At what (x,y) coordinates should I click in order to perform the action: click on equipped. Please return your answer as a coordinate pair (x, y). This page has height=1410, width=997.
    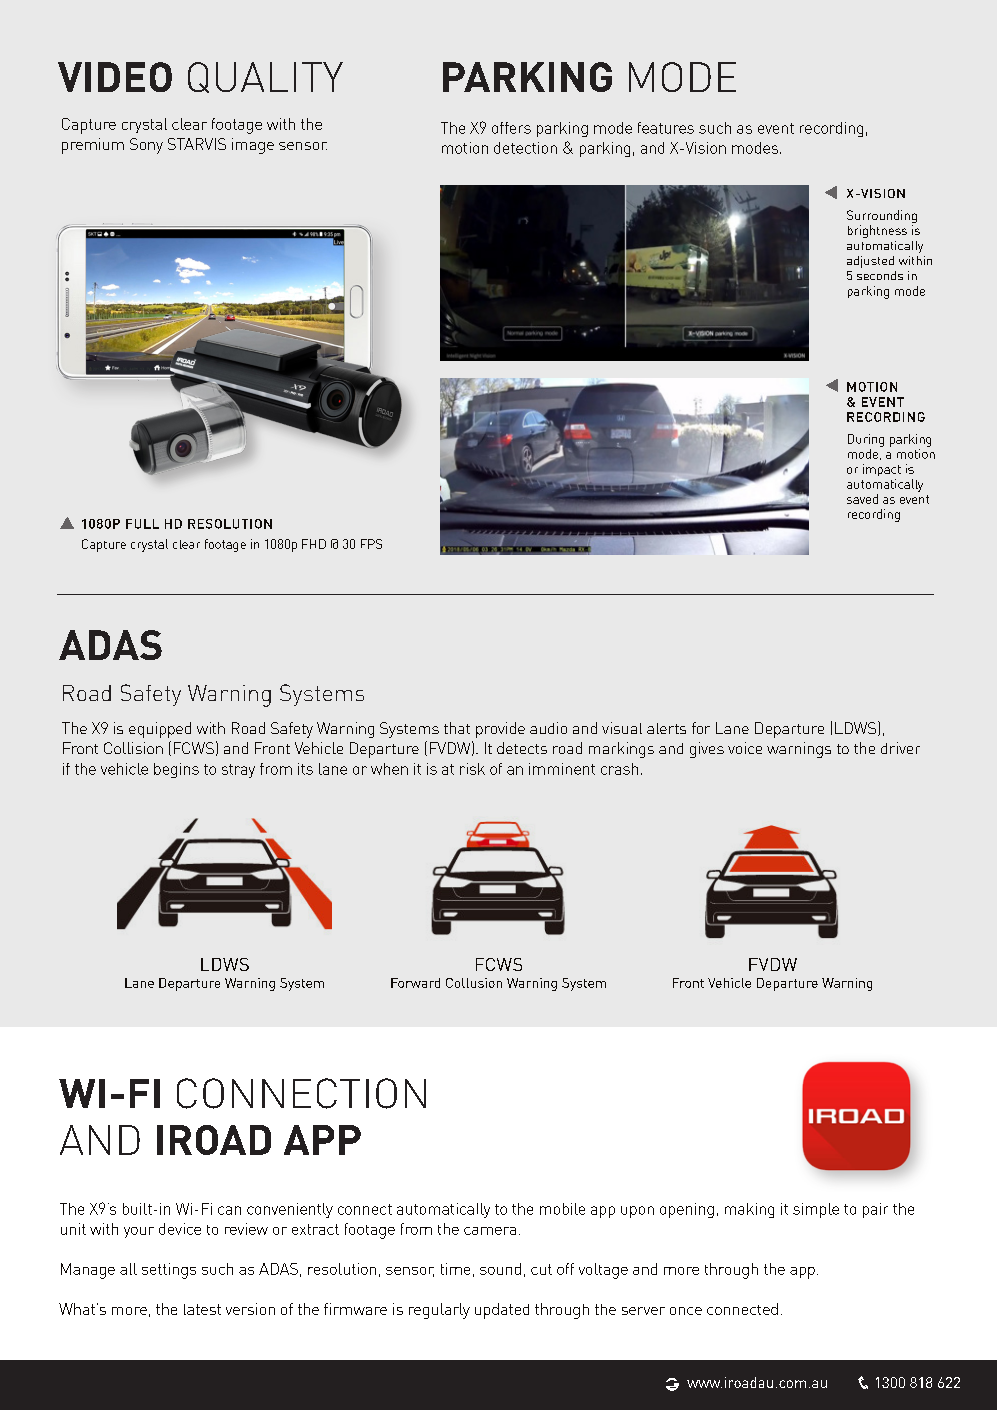
    Looking at the image, I should click on (160, 730).
